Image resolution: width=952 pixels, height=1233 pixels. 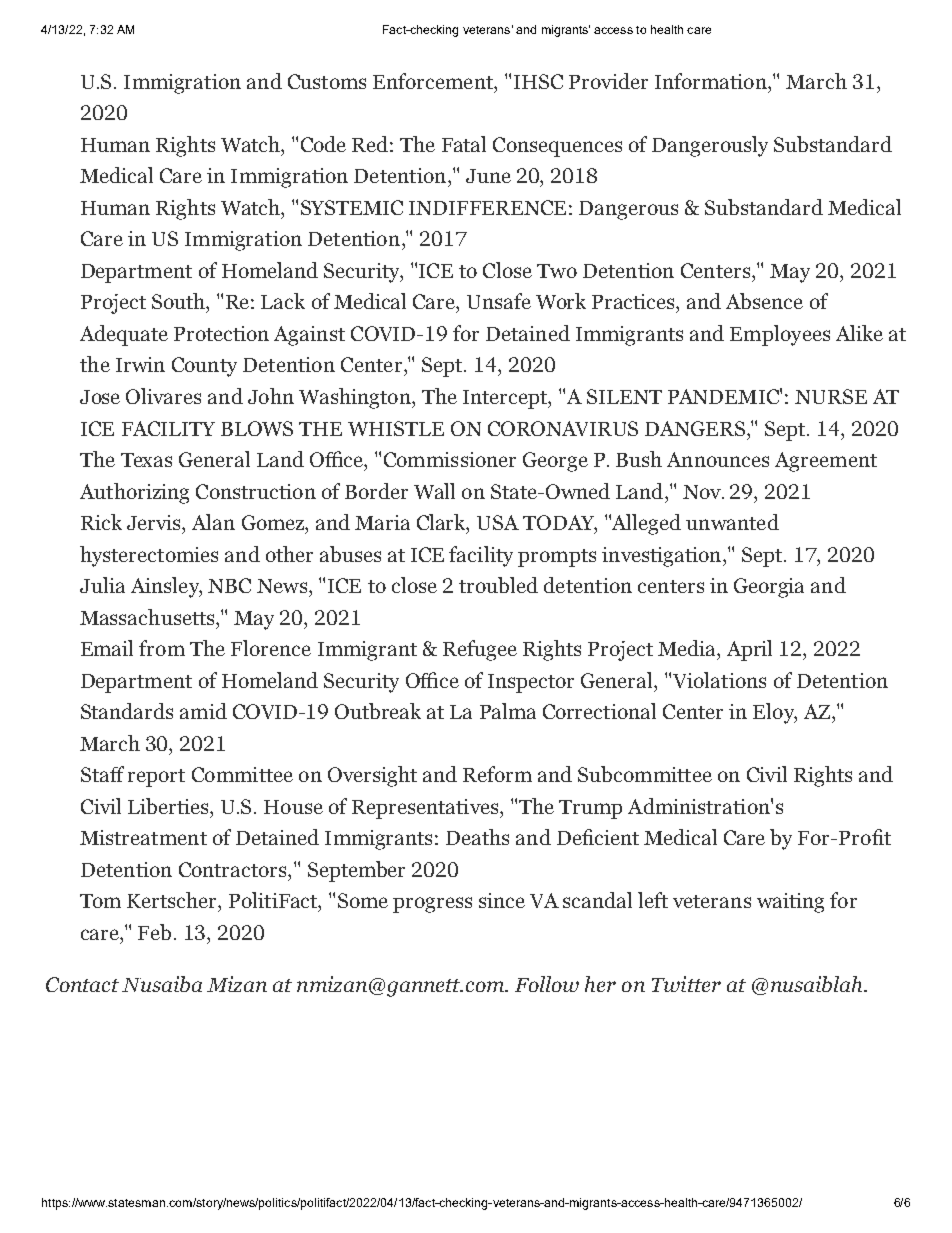 I want to click on Refugee, so click(x=480, y=650).
